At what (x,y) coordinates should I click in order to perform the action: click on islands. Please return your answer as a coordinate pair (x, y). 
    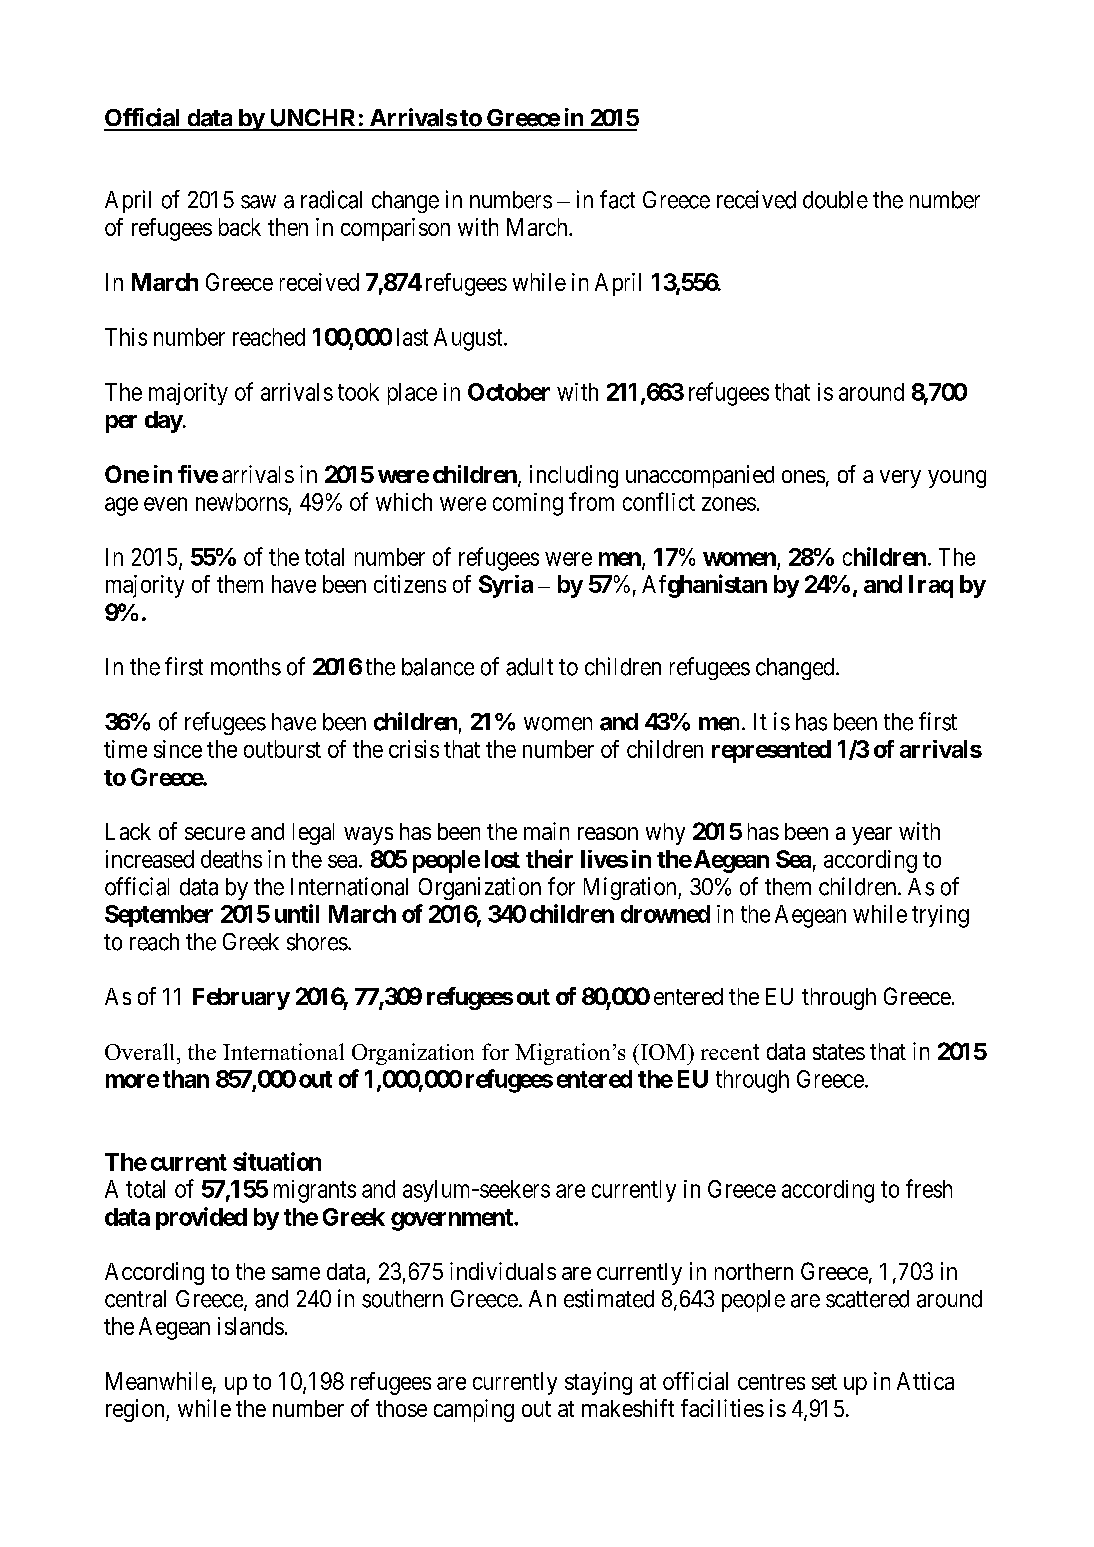
    Looking at the image, I should click on (251, 1326).
